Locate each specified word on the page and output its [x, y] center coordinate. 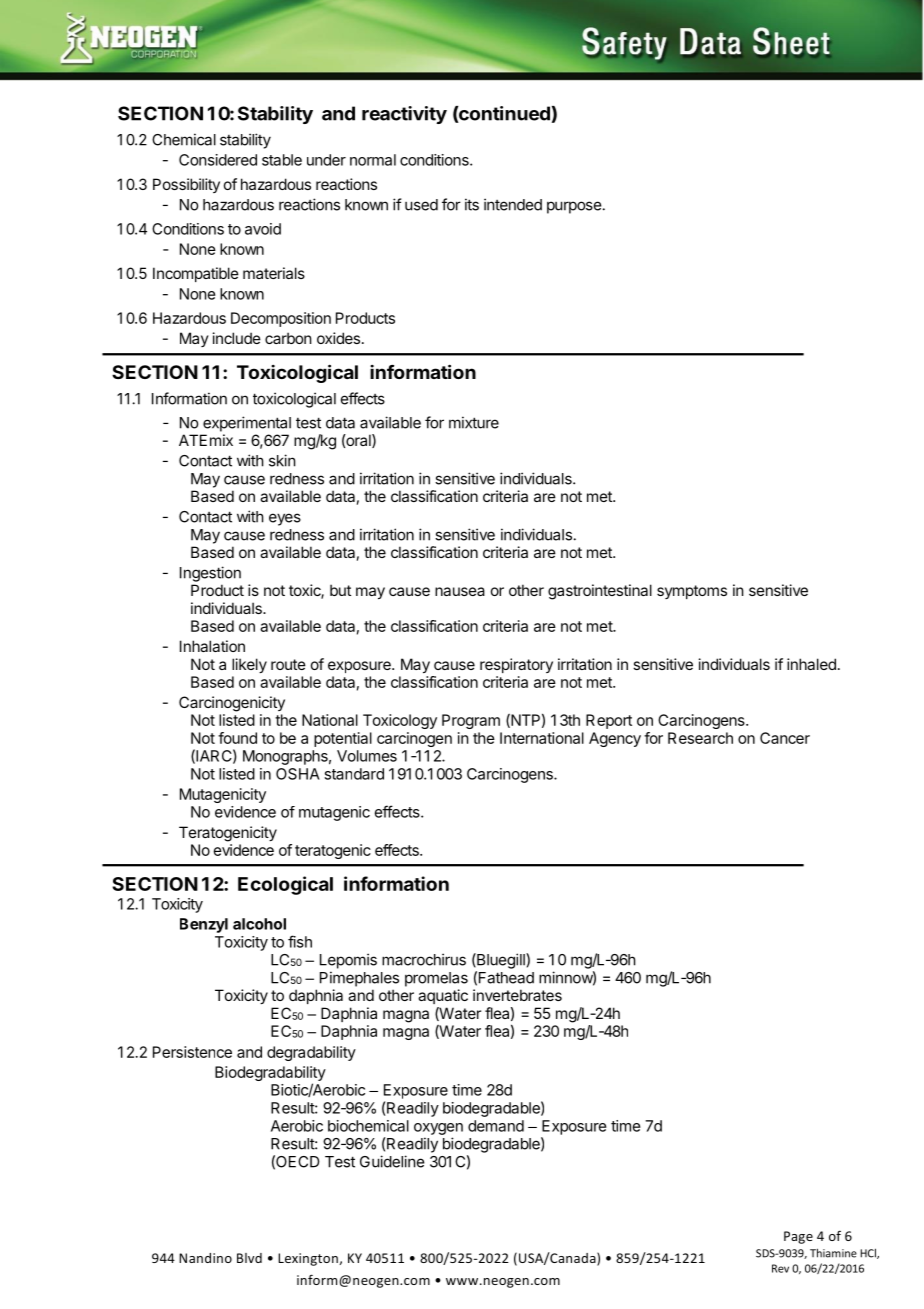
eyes [285, 519]
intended [513, 204]
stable [282, 160]
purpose [574, 207]
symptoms [692, 592]
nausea [460, 591]
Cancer [785, 738]
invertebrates [517, 995]
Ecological [285, 885]
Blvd [249, 1258]
